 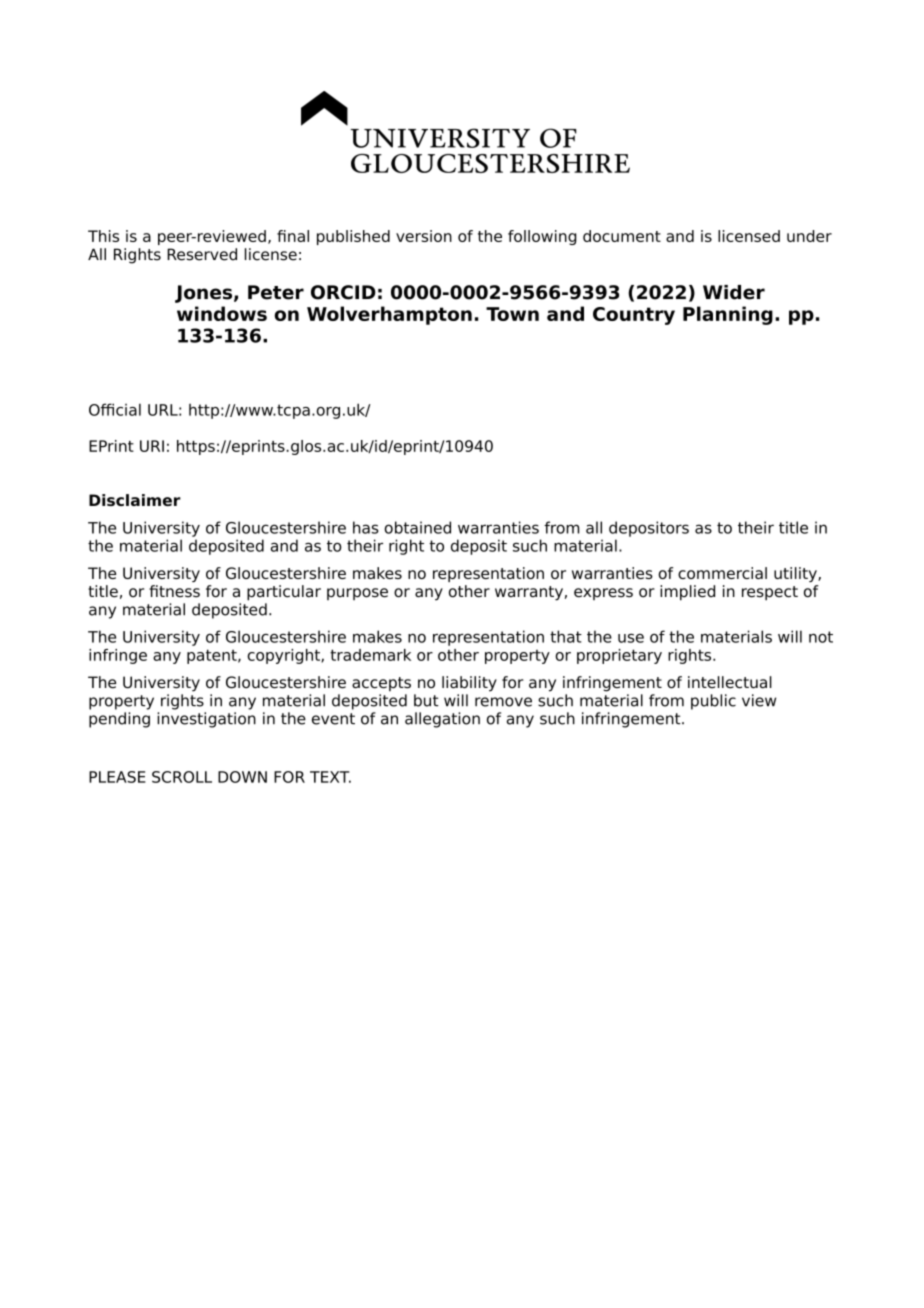 What do you see at coordinates (202, 254) in the screenshot?
I see `Reserved` at bounding box center [202, 254].
